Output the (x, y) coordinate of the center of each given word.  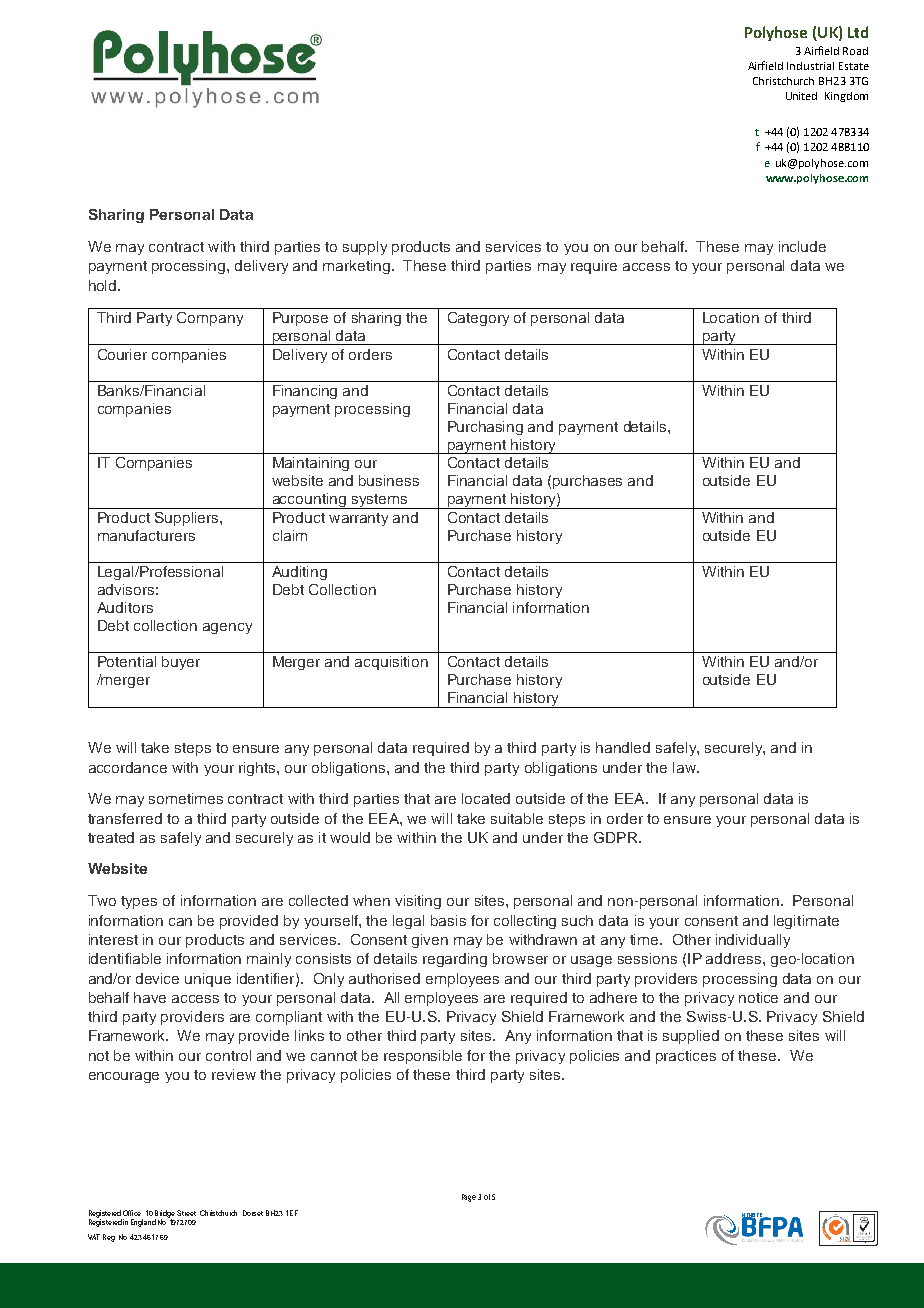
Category (478, 319)
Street (186, 1213)
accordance (128, 767)
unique (208, 980)
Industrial (810, 66)
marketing (358, 267)
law (685, 767)
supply (365, 248)
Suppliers (188, 519)
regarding (455, 960)
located (486, 798)
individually (753, 941)
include (802, 246)
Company (210, 319)
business (389, 480)
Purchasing (485, 428)
